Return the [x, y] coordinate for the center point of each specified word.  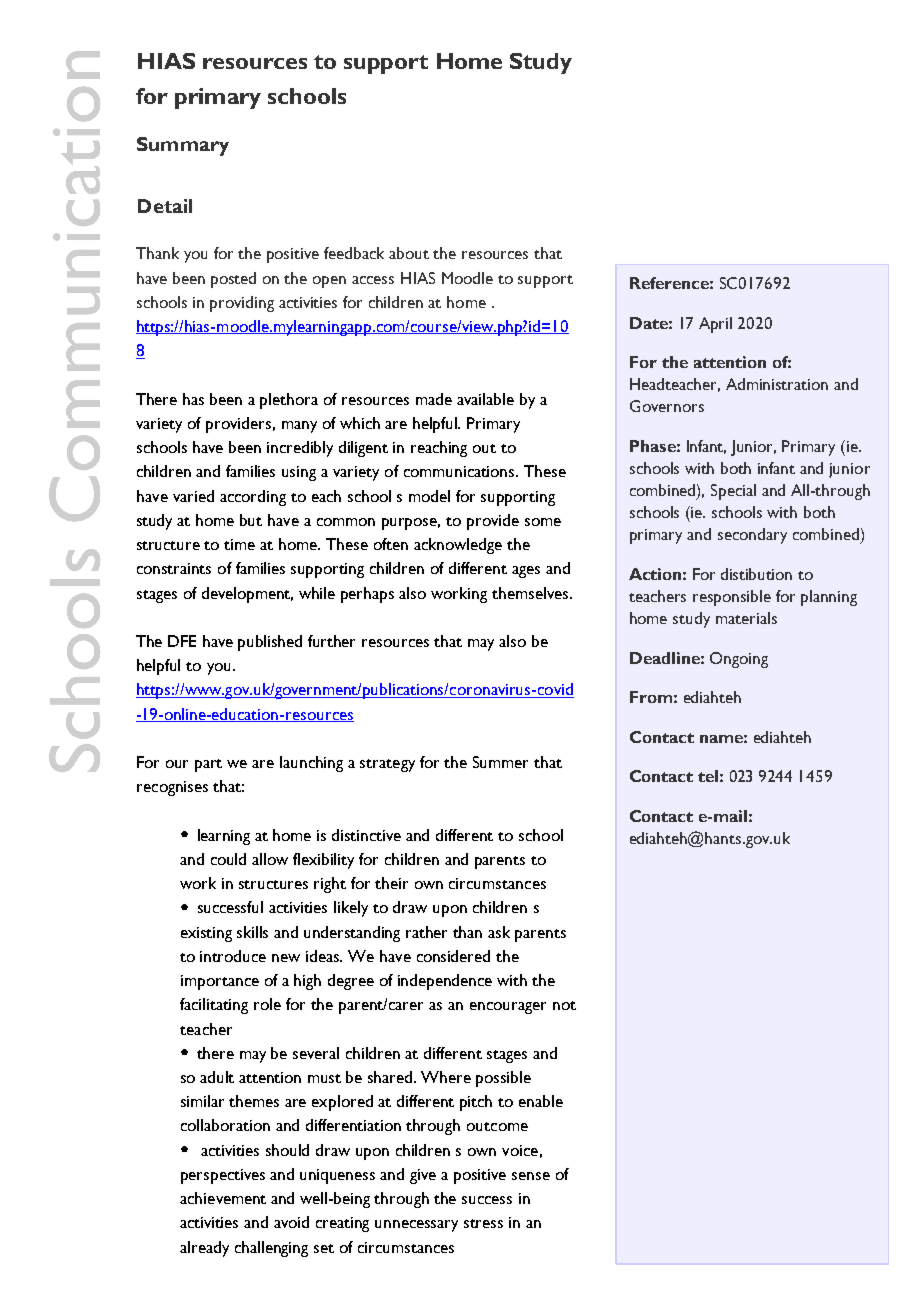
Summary [183, 146]
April [715, 325]
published [270, 643]
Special [733, 492]
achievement [223, 1198]
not [564, 1005]
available [485, 399]
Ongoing [739, 660]
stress [483, 1223]
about [409, 253]
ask [499, 932]
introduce [233, 956]
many [299, 427]
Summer [500, 762]
